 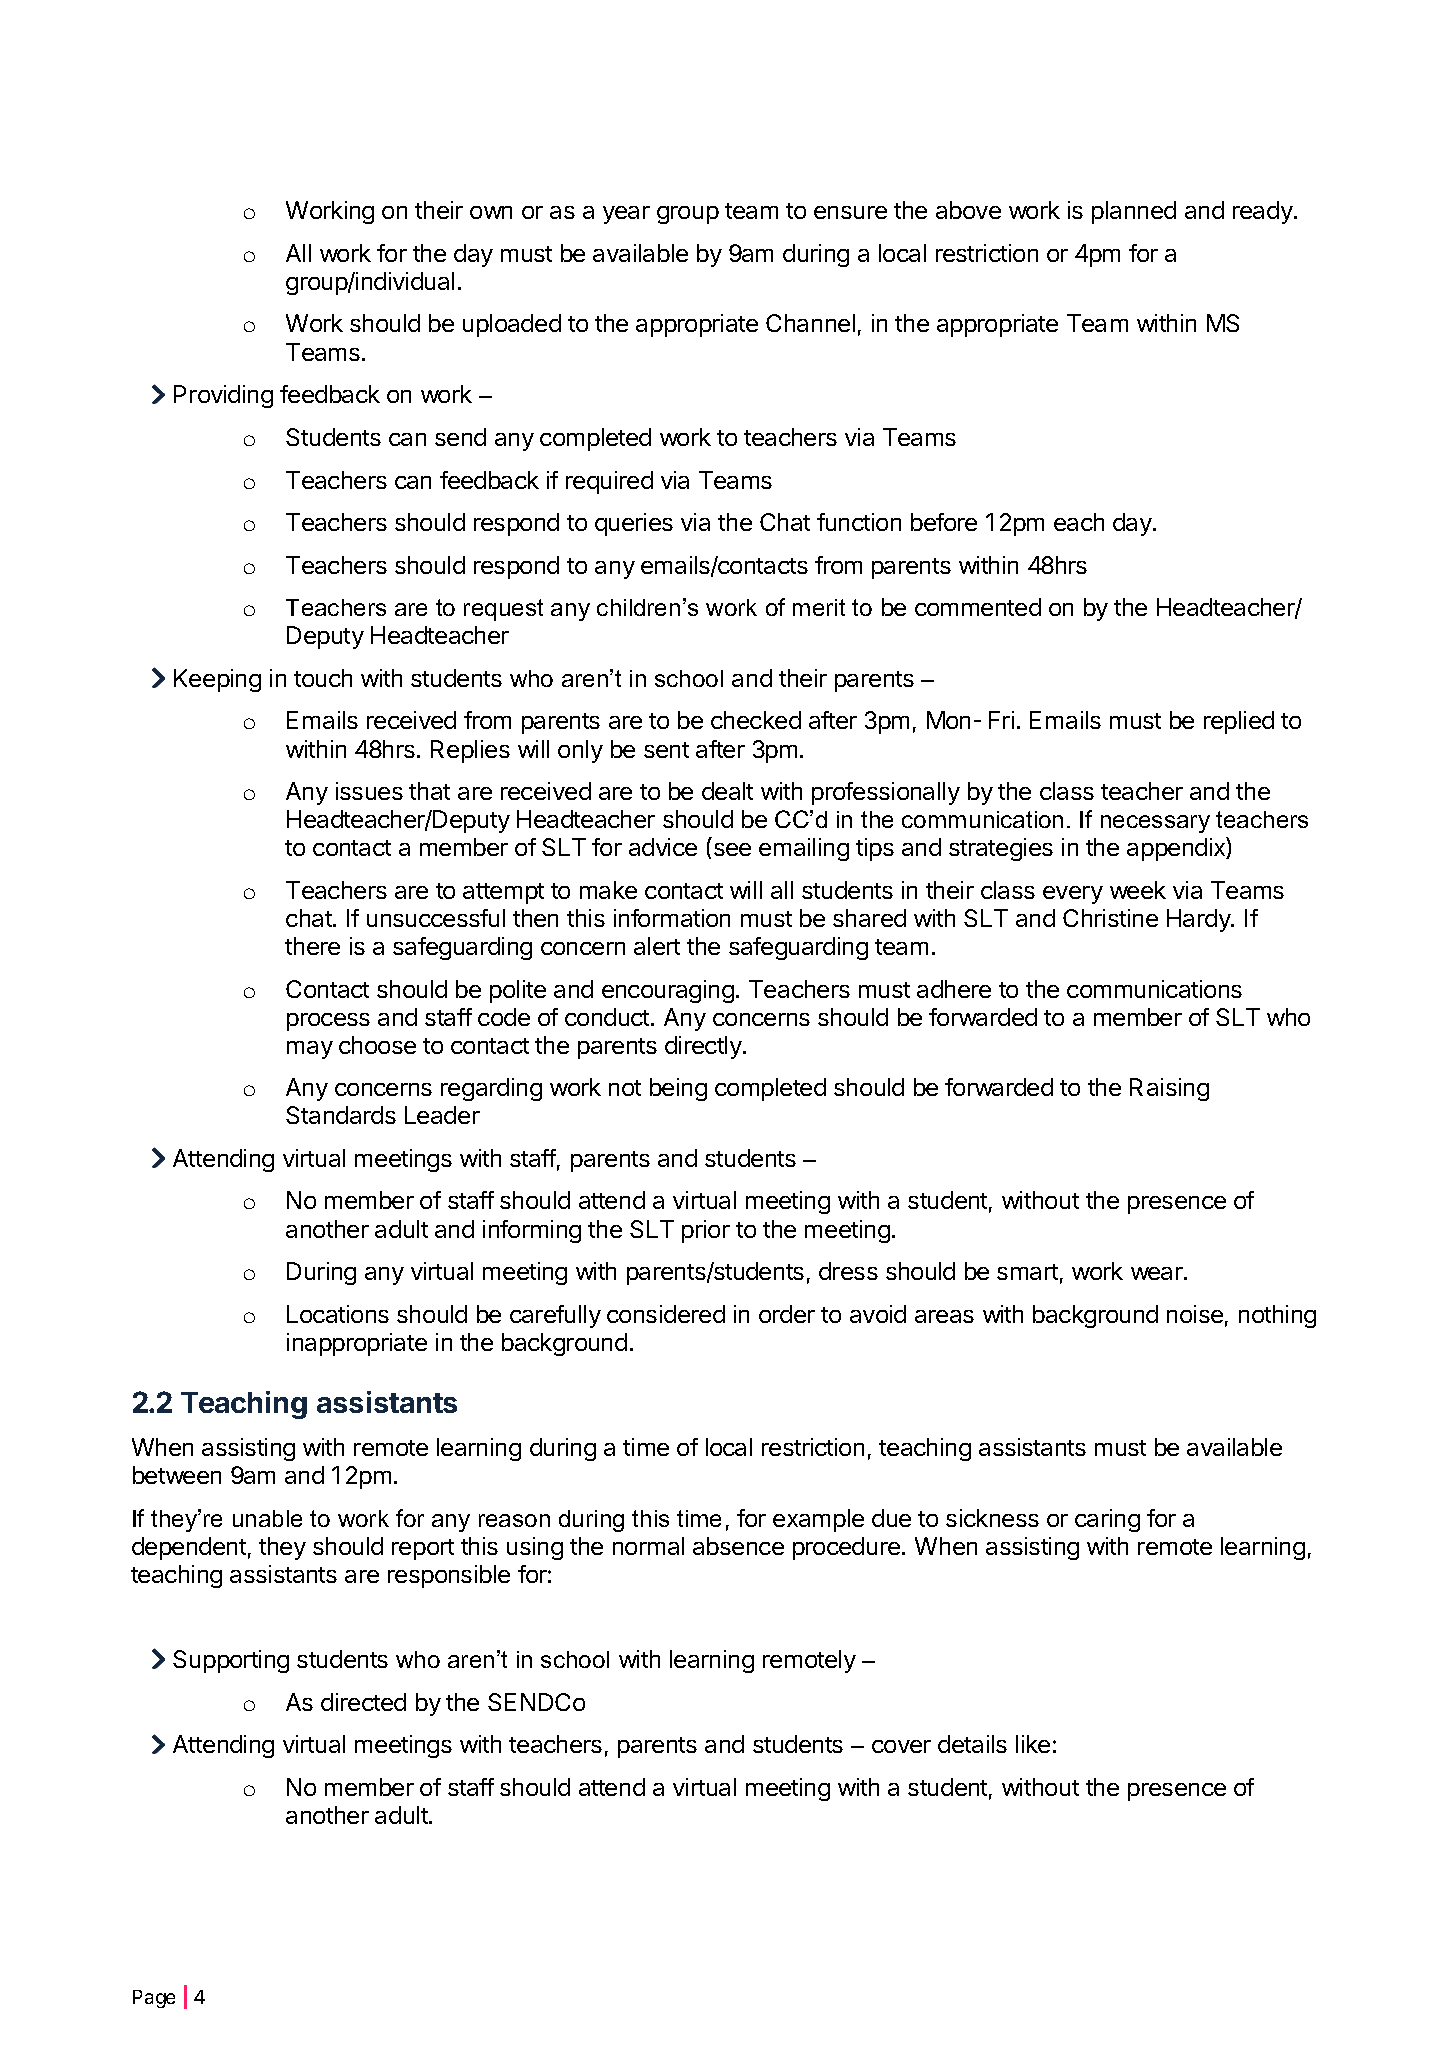 What do you see at coordinates (1134, 212) in the screenshot?
I see `planned` at bounding box center [1134, 212].
